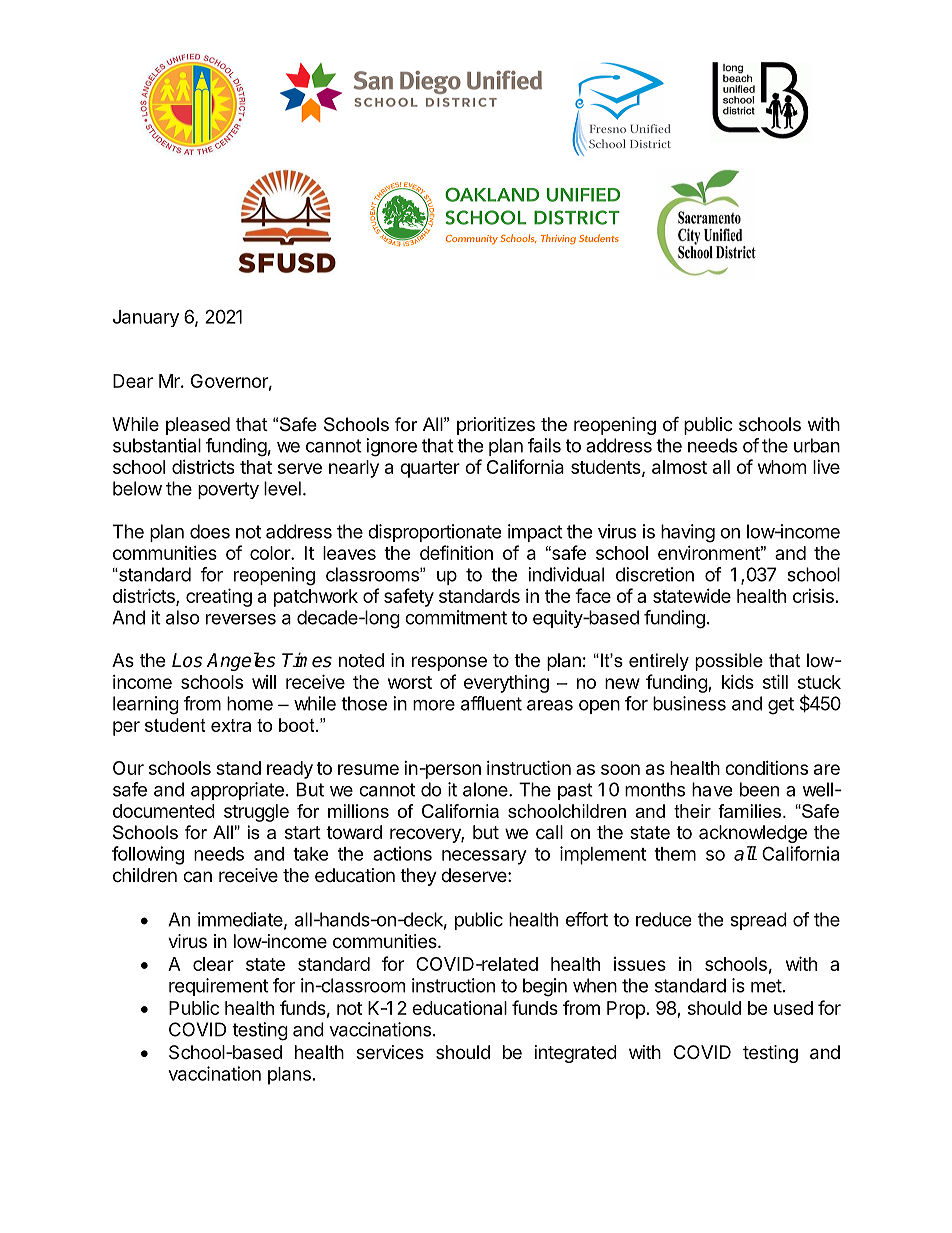 The width and height of the screenshot is (952, 1233). What do you see at coordinates (146, 318) in the screenshot?
I see `January` at bounding box center [146, 318].
